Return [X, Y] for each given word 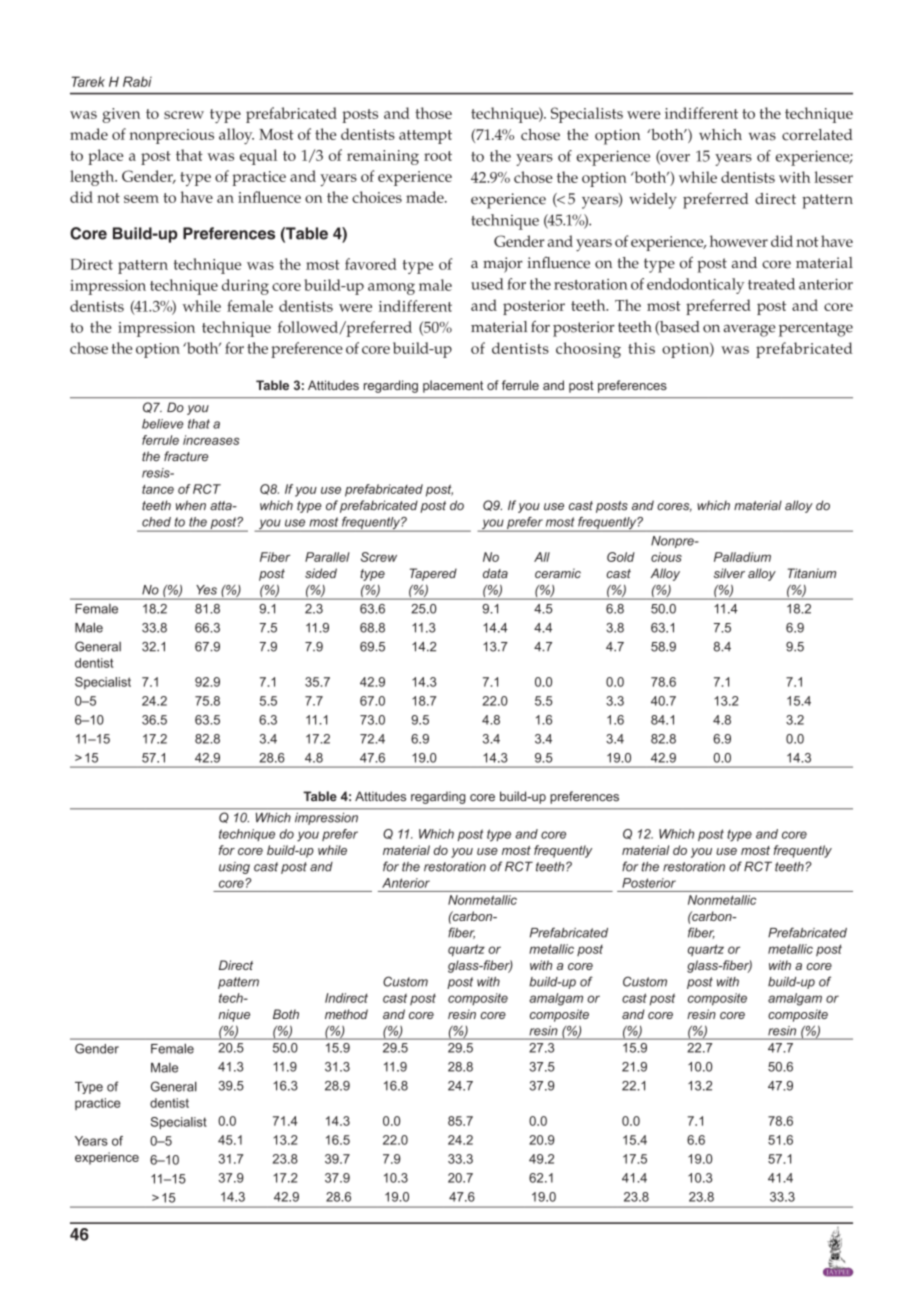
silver [729, 573]
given [121, 115]
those [433, 113]
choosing [588, 350]
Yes [206, 590]
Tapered [433, 574]
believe [163, 424]
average [749, 331]
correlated [817, 135]
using [234, 868]
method [346, 1014]
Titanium [811, 573]
